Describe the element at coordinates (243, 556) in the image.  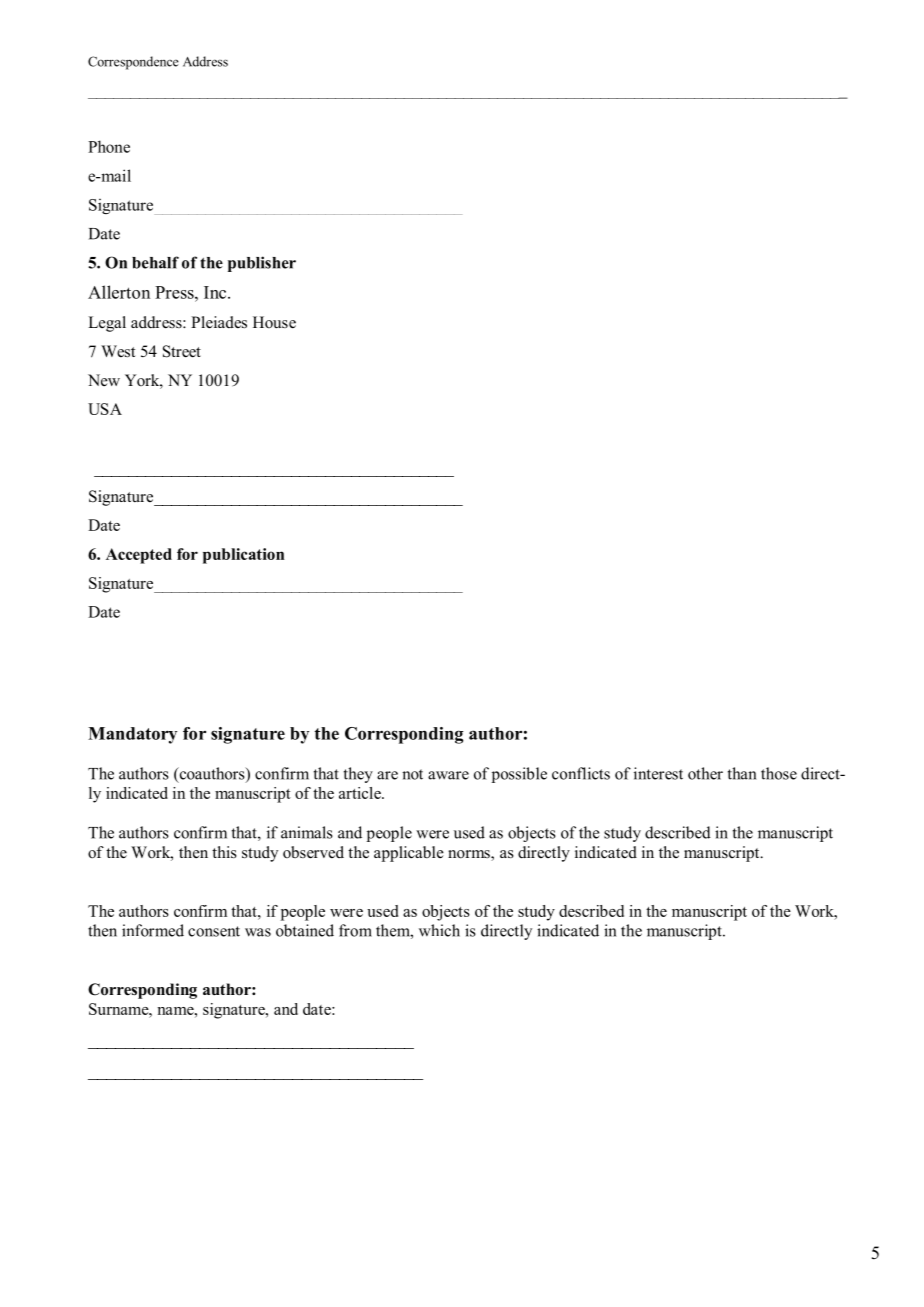
I see `publication` at that location.
